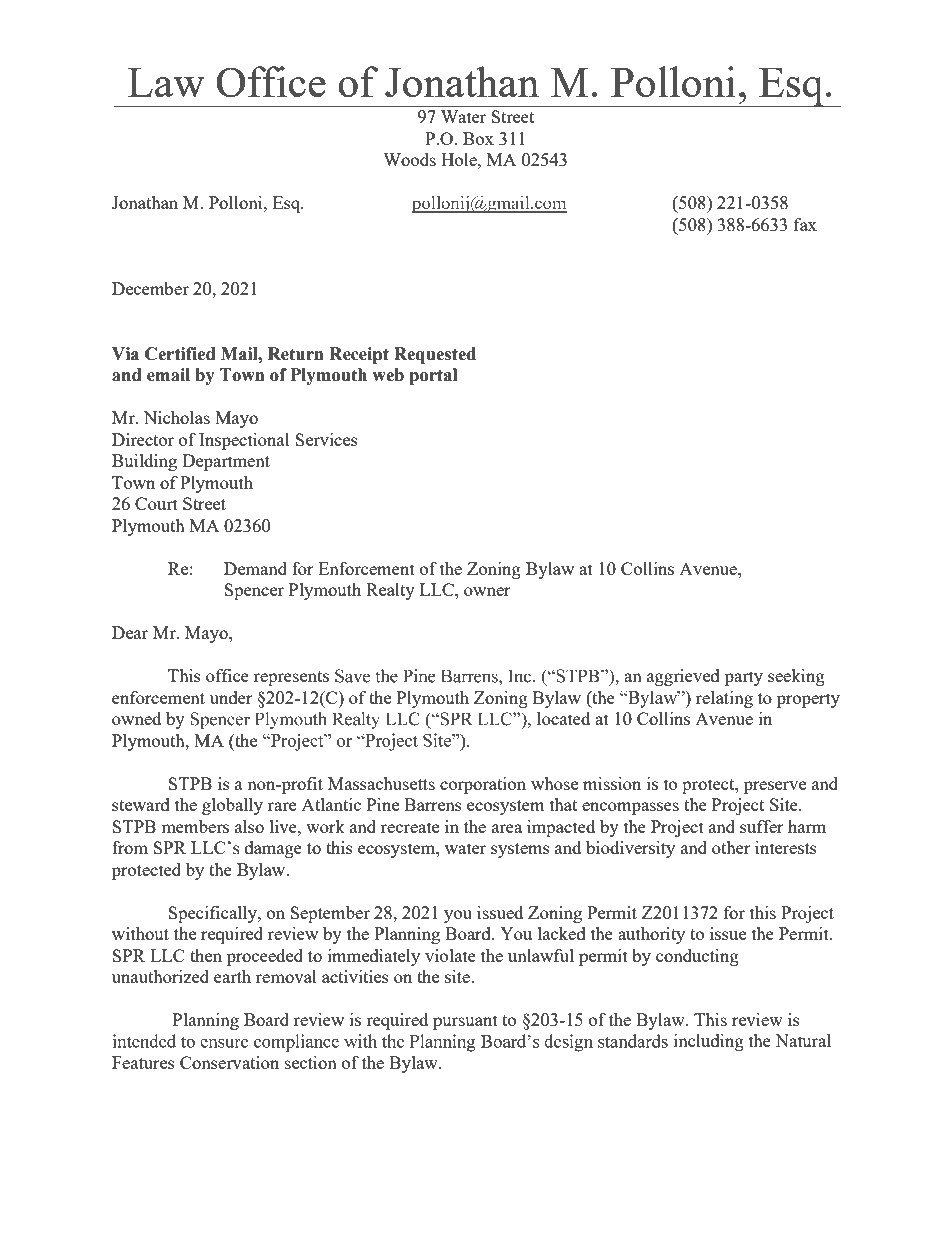 The height and width of the screenshot is (1233, 952). I want to click on corporation, so click(483, 785).
